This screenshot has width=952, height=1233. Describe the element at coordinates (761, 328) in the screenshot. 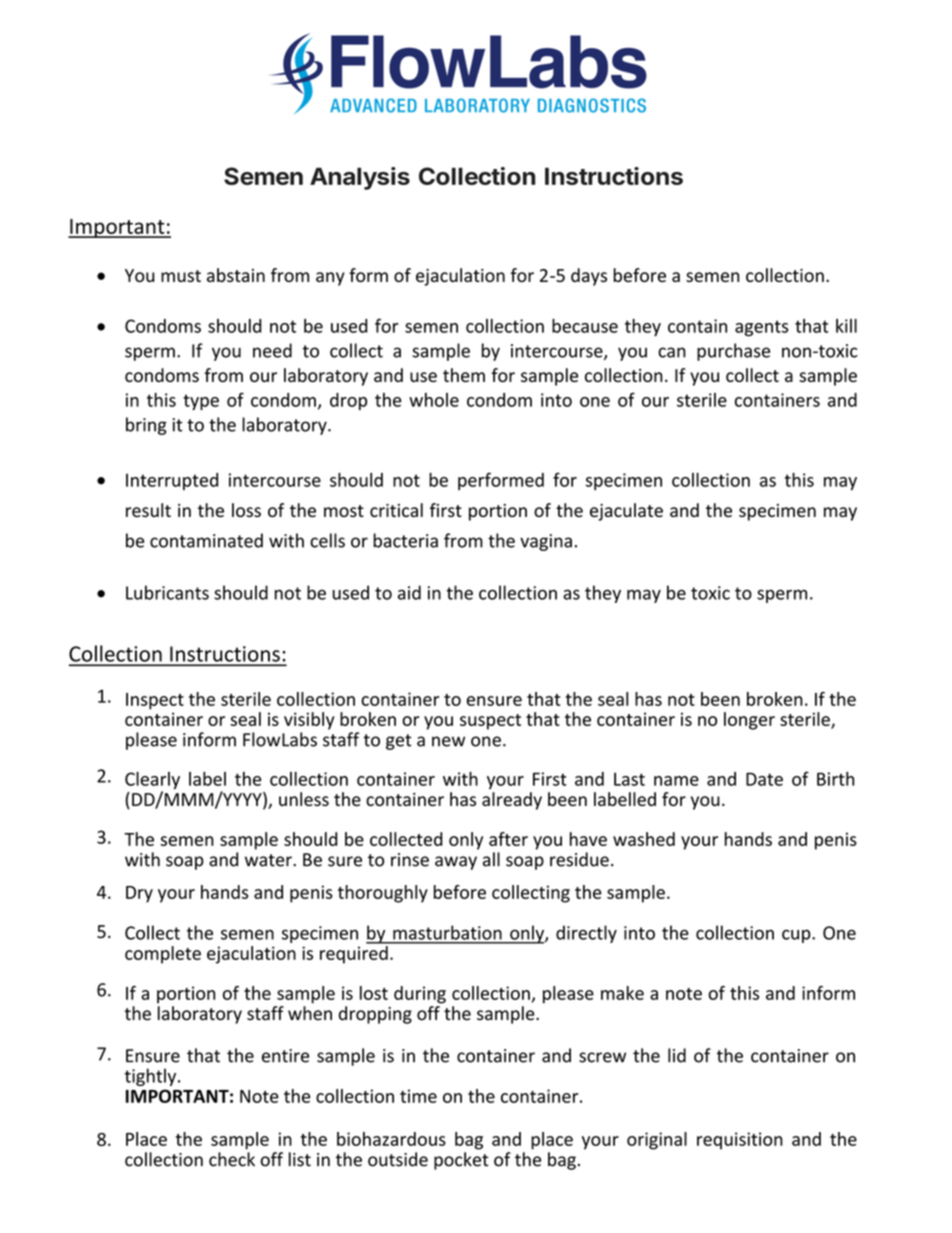

I see `agents` at that location.
